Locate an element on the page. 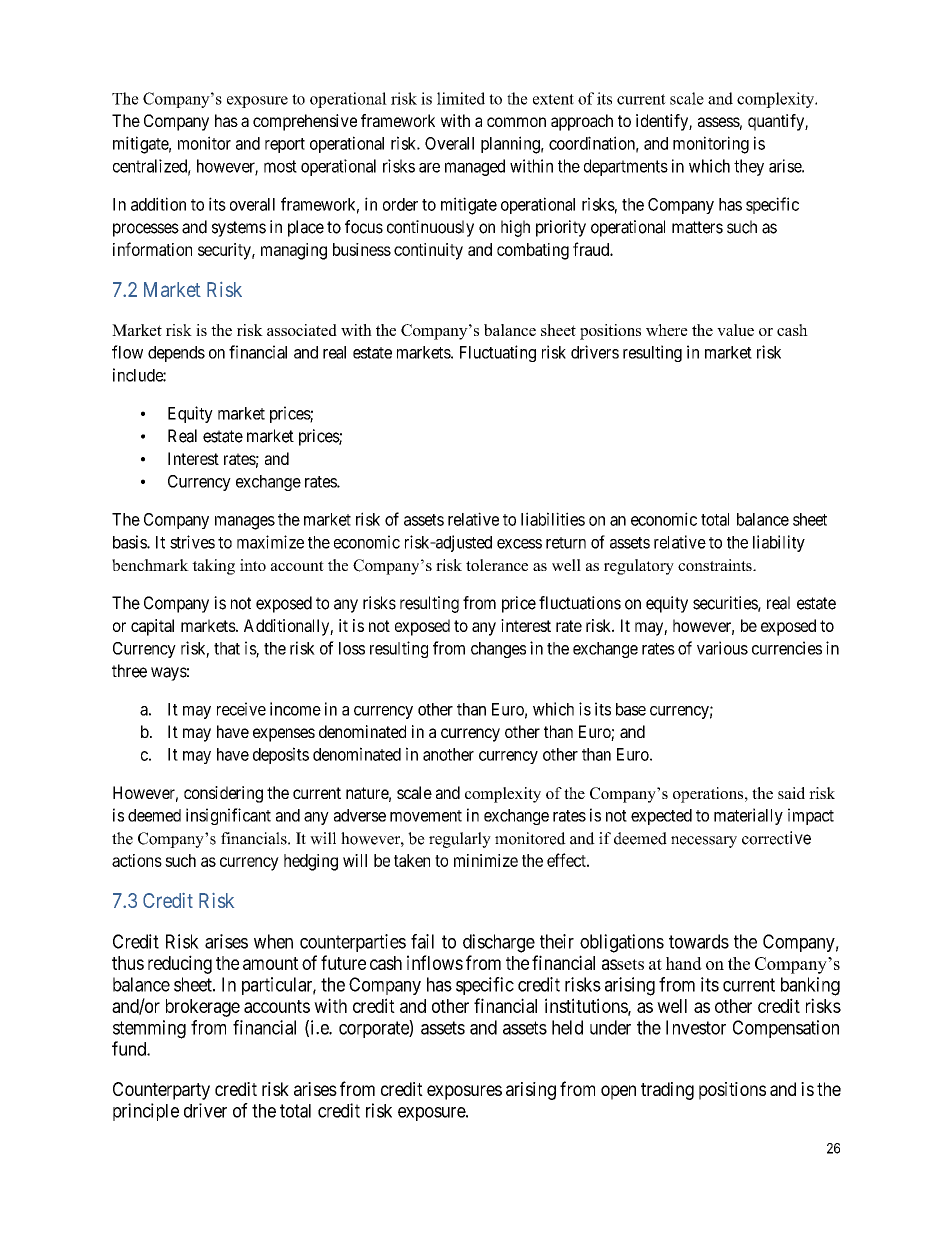  limited is located at coordinates (461, 98).
